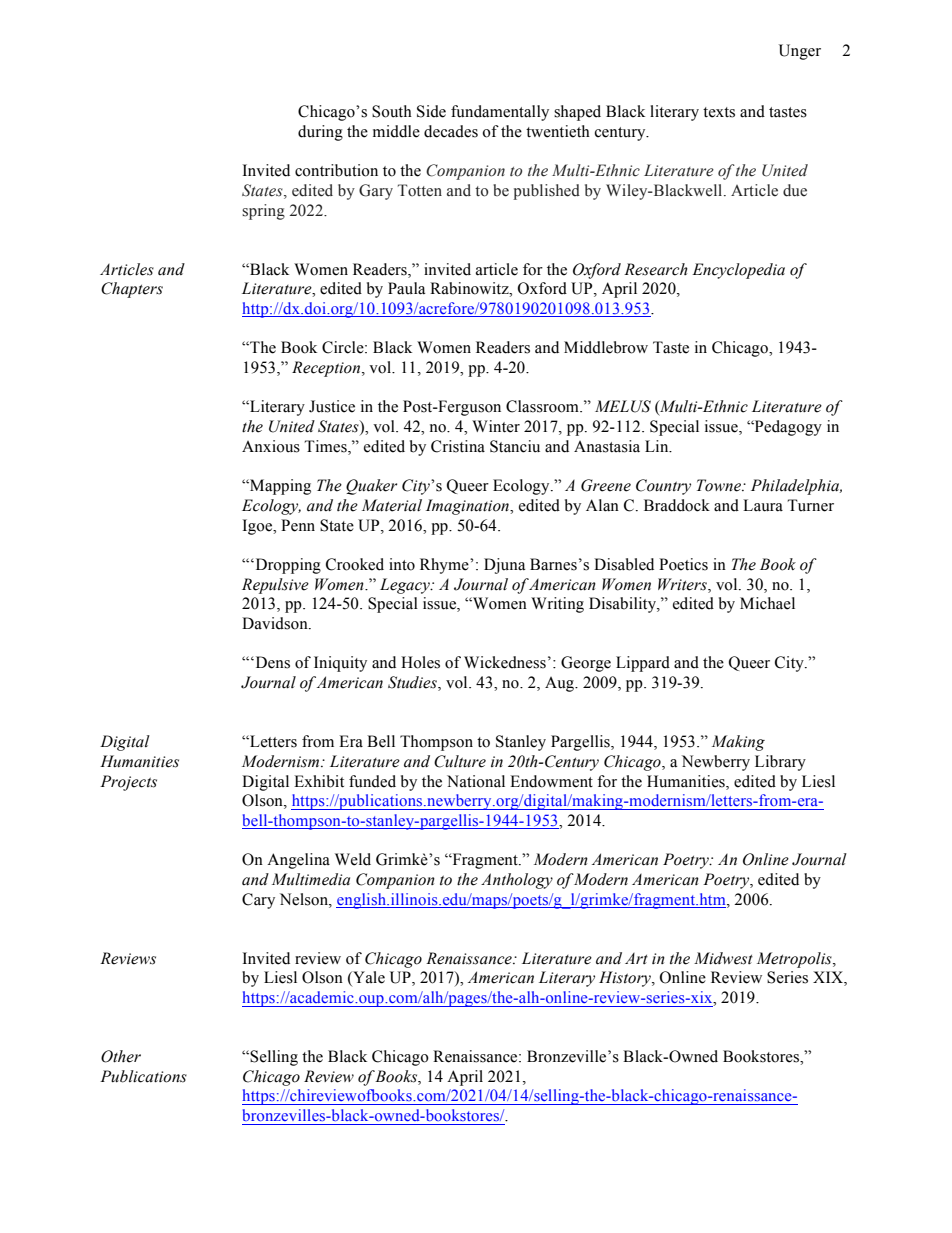  Describe the element at coordinates (320, 133) in the page. I see `during` at that location.
